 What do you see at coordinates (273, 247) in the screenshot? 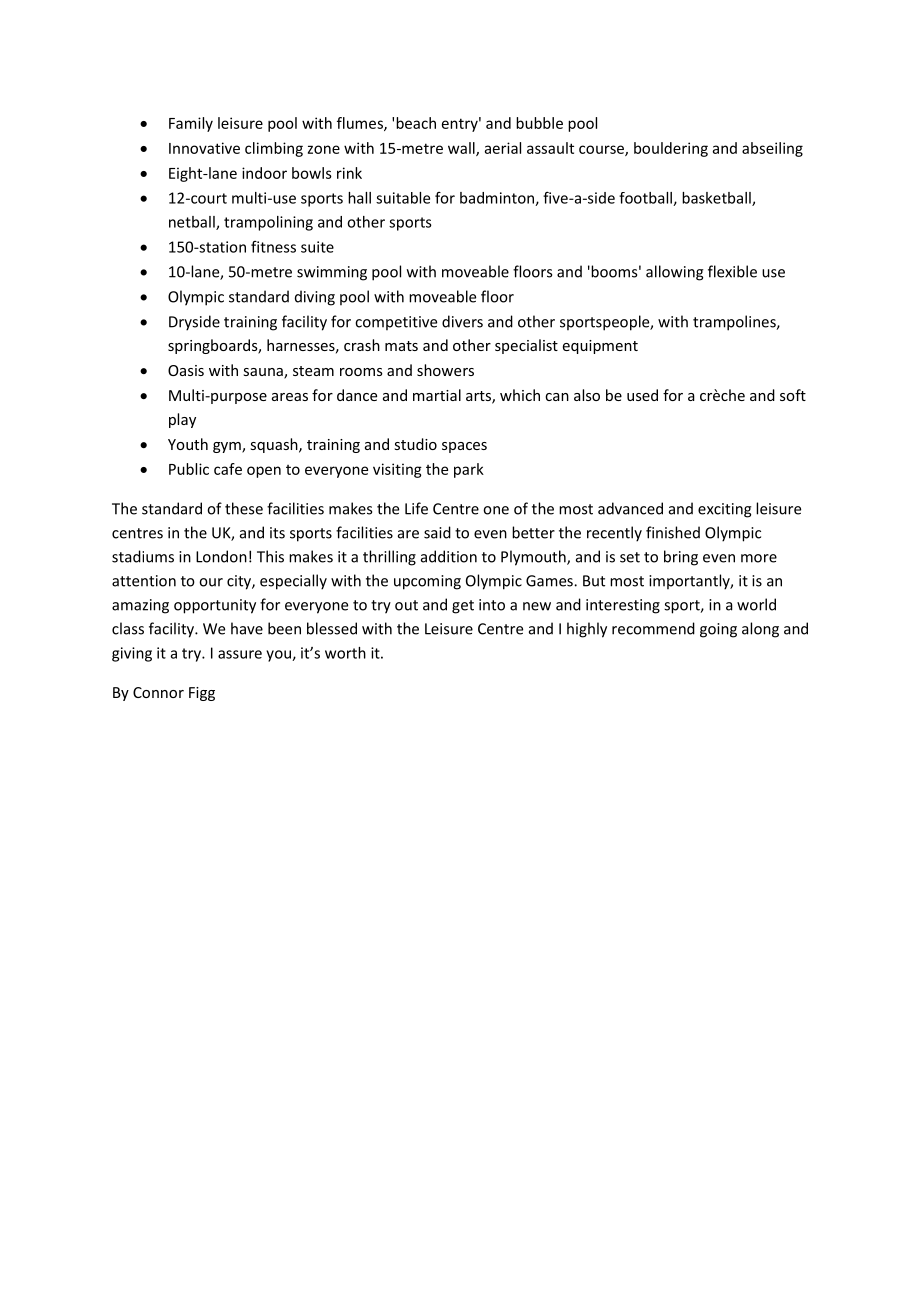
I see `fitness` at bounding box center [273, 247].
